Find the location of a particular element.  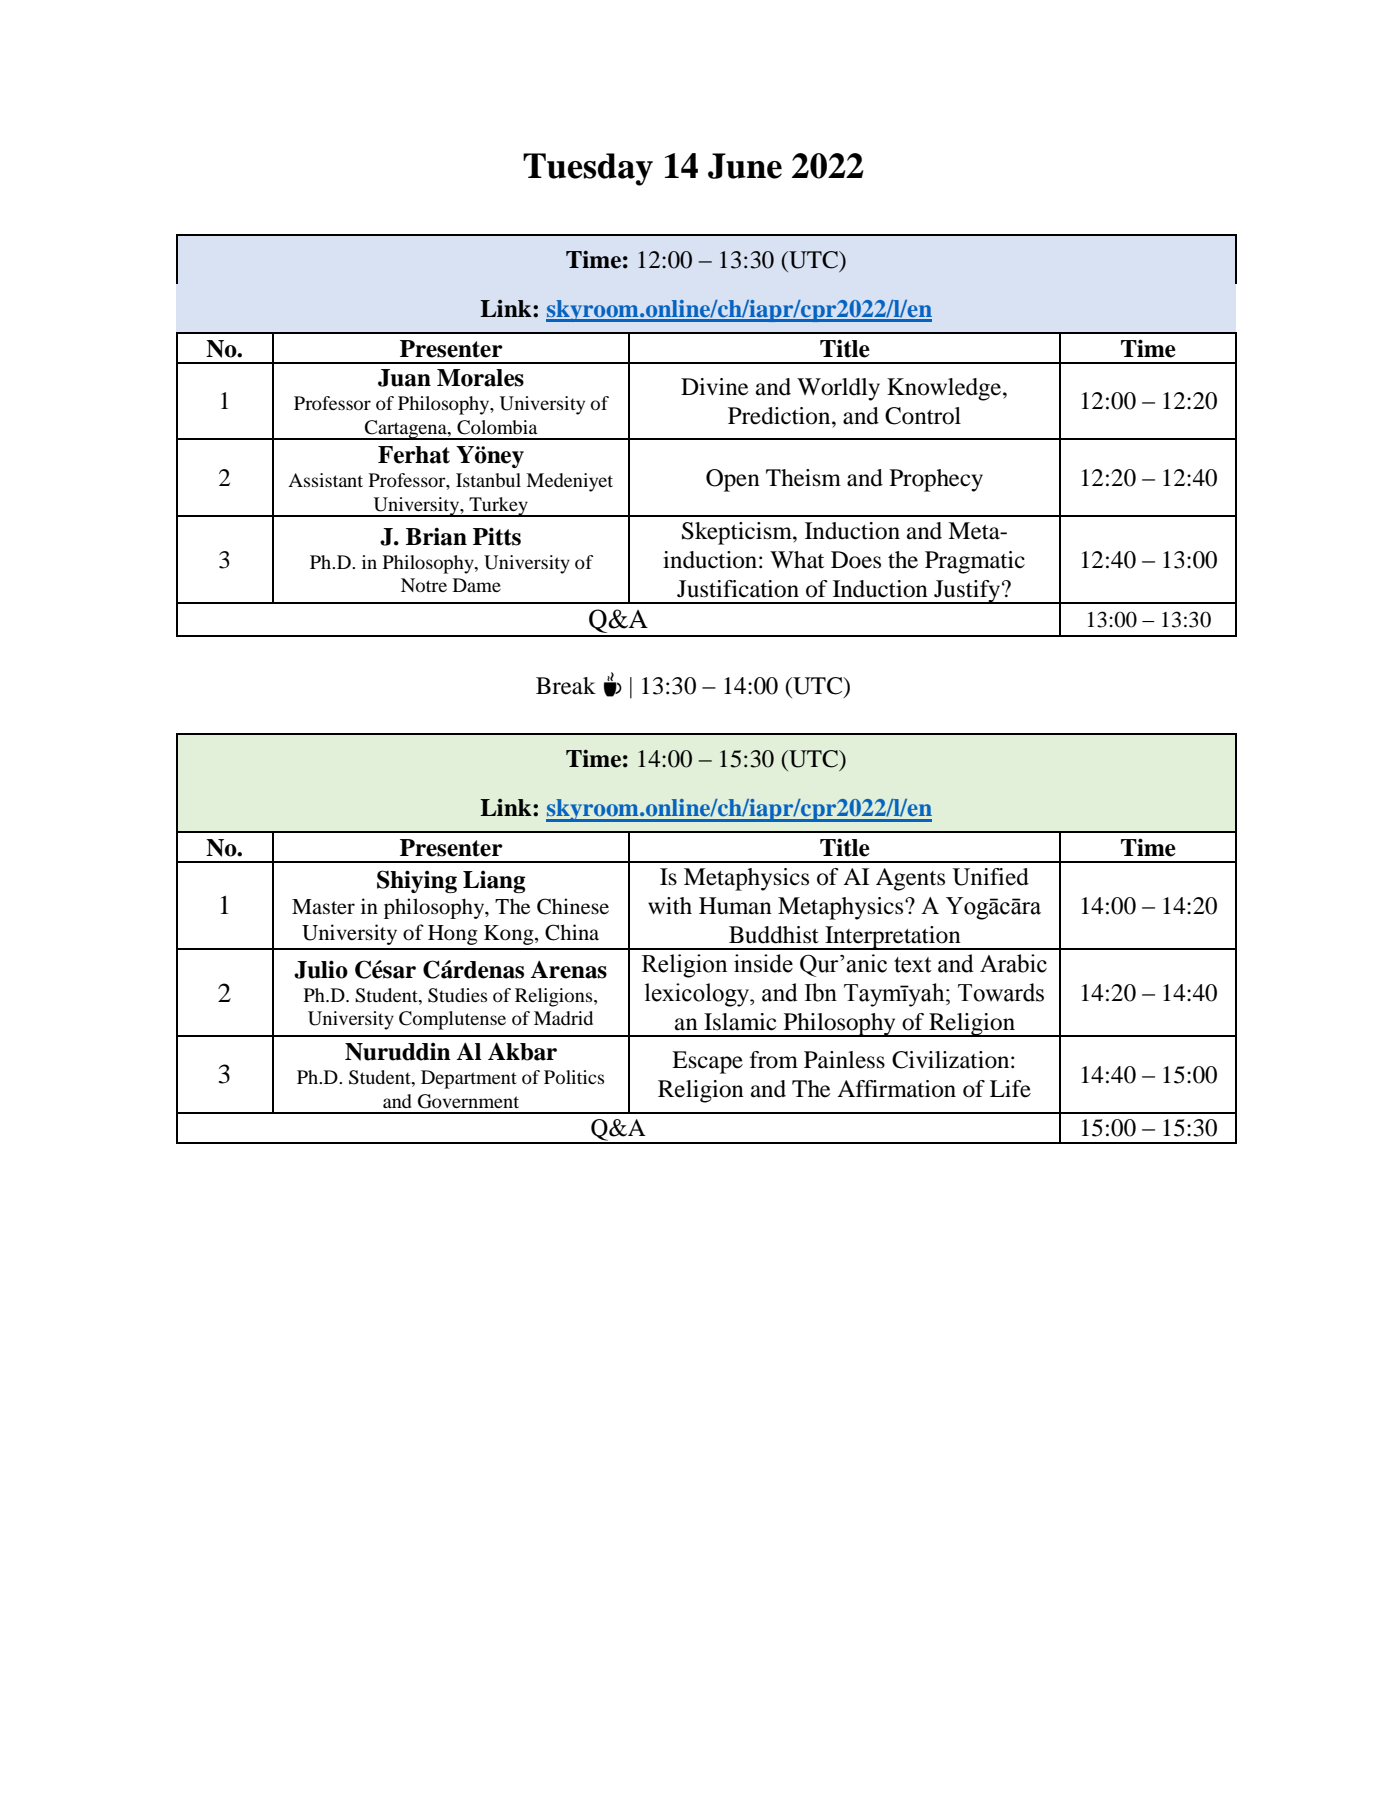

Department is located at coordinates (469, 1079).
